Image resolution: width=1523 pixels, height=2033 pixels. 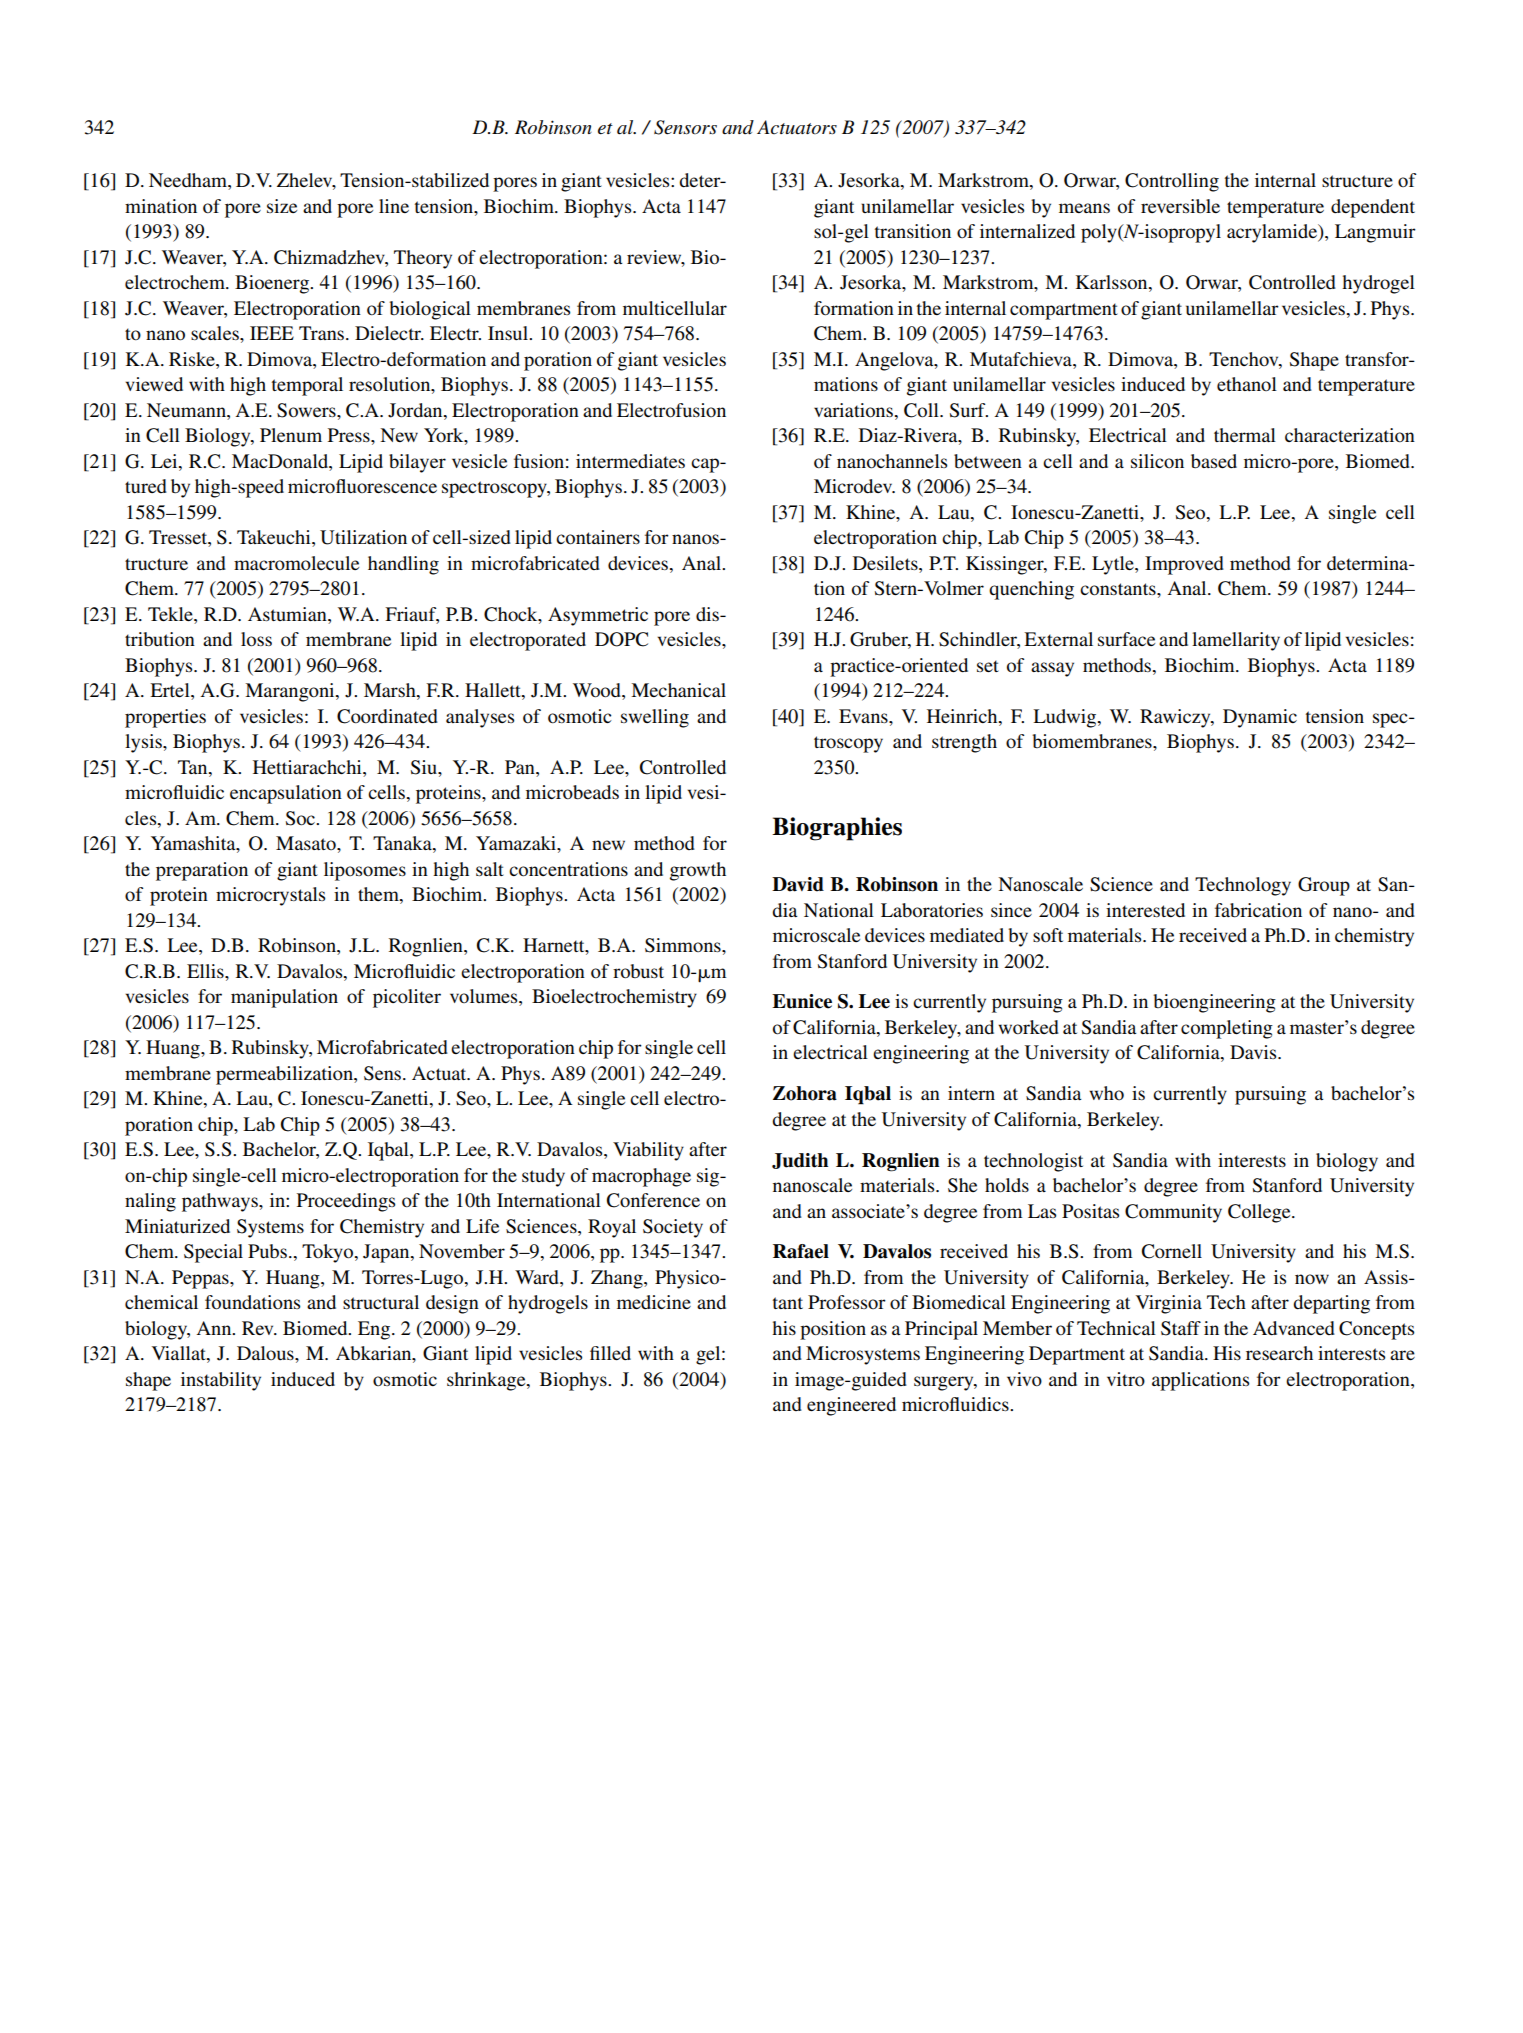 What do you see at coordinates (1260, 718) in the screenshot?
I see `Dynamic` at bounding box center [1260, 718].
